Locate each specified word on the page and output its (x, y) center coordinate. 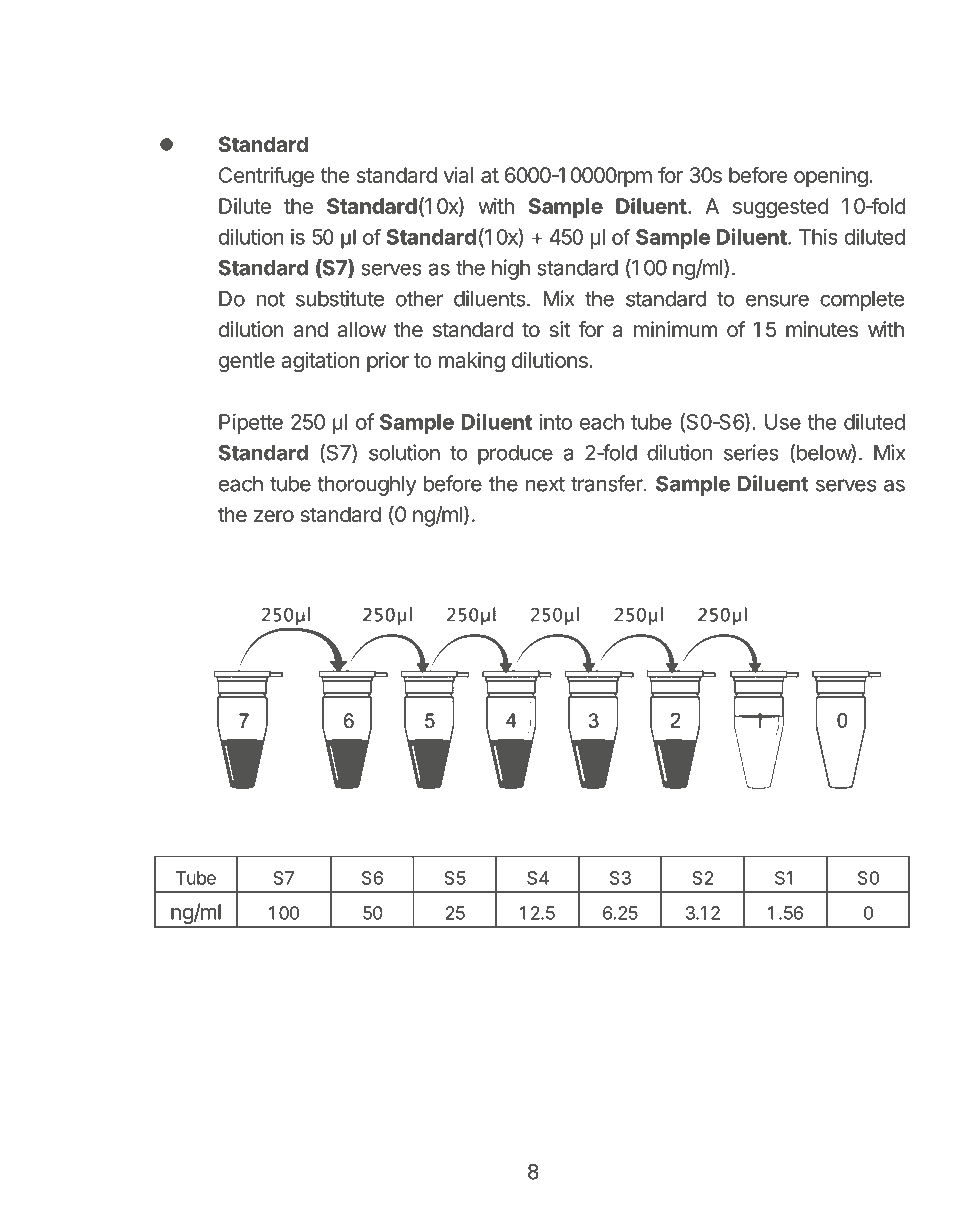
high (511, 269)
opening (831, 177)
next (545, 484)
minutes (822, 329)
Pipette (251, 424)
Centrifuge (266, 177)
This (818, 237)
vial (458, 175)
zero (274, 516)
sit (559, 329)
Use (783, 422)
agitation (320, 362)
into (556, 422)
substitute (340, 298)
